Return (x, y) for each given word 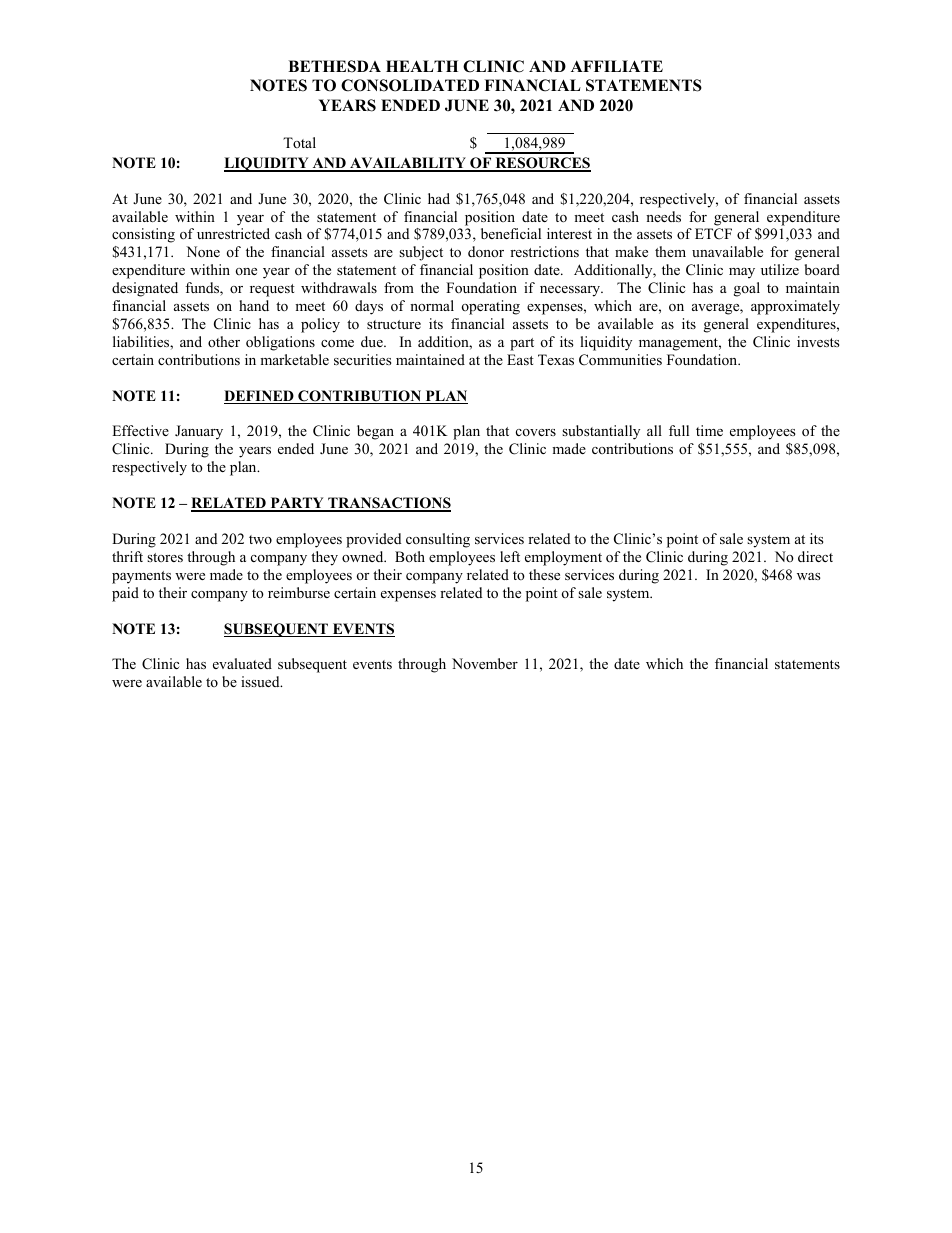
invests (818, 341)
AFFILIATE (617, 66)
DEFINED (260, 397)
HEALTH (422, 66)
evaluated (242, 663)
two (260, 539)
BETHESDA (334, 66)
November (485, 663)
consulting (438, 540)
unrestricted (233, 233)
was (809, 576)
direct (815, 556)
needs (663, 216)
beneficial (511, 233)
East (520, 359)
